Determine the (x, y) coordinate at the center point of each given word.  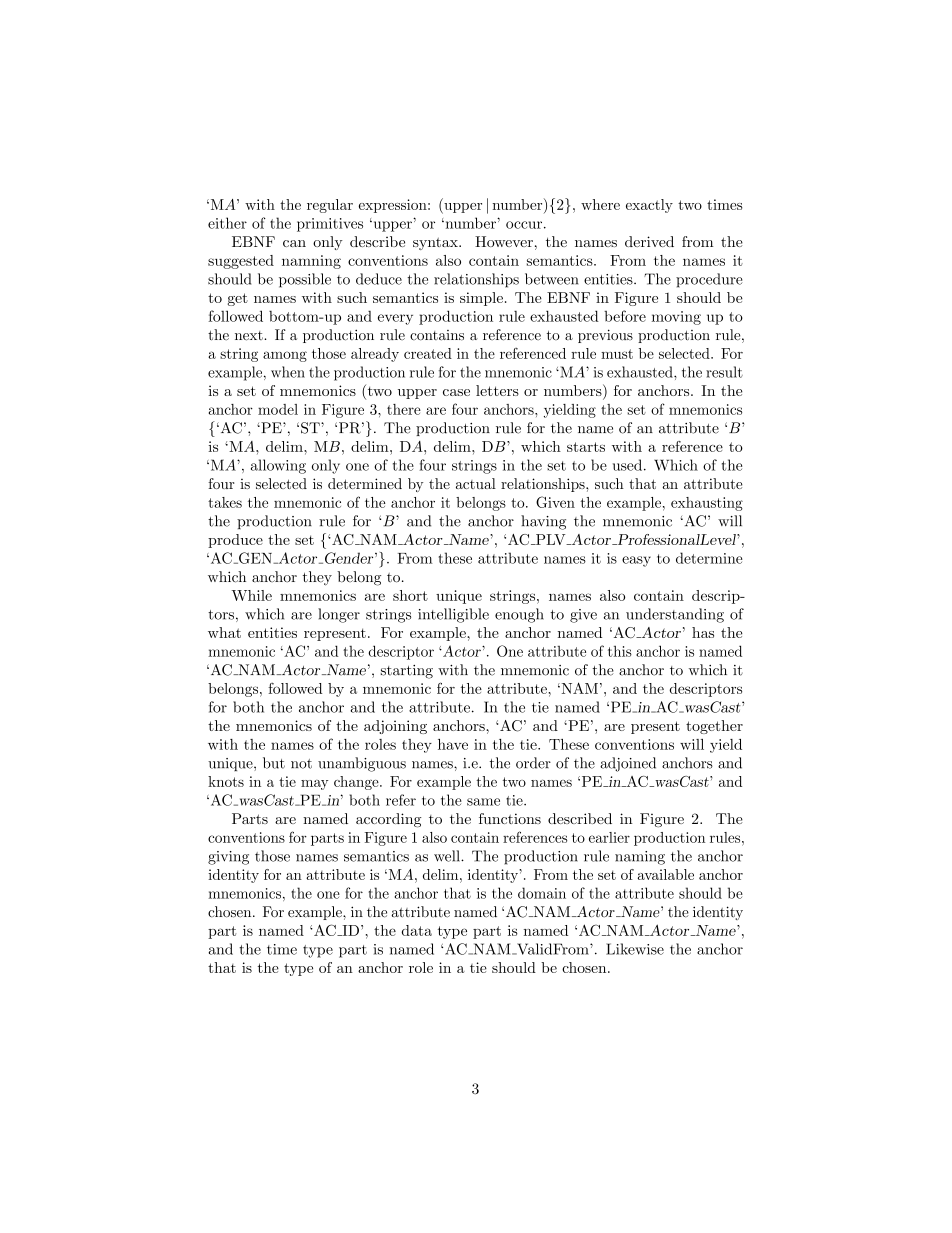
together (714, 727)
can (294, 243)
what (224, 632)
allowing (278, 466)
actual (476, 483)
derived (649, 241)
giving (228, 858)
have (453, 744)
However (504, 241)
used (627, 465)
